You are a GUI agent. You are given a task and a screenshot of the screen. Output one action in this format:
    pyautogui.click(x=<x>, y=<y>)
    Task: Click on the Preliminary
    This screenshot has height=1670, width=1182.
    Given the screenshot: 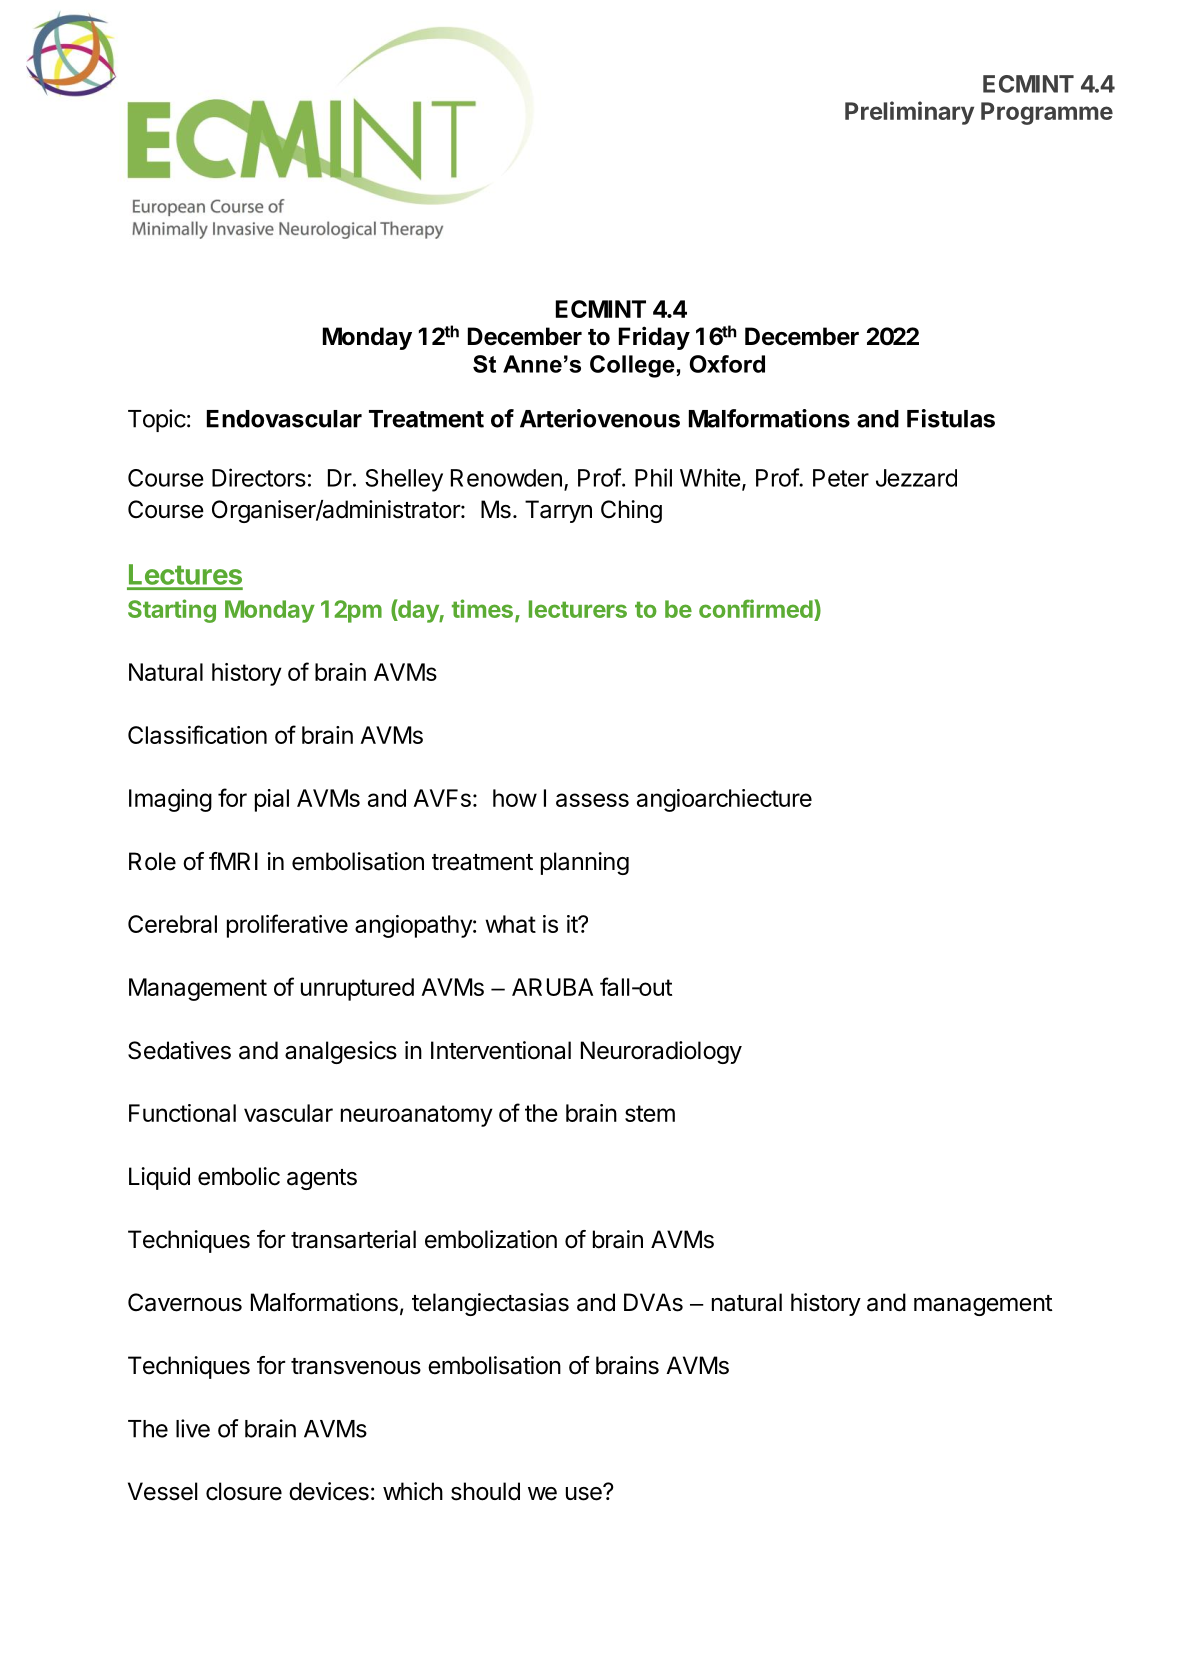 What is the action you would take?
    pyautogui.click(x=909, y=113)
